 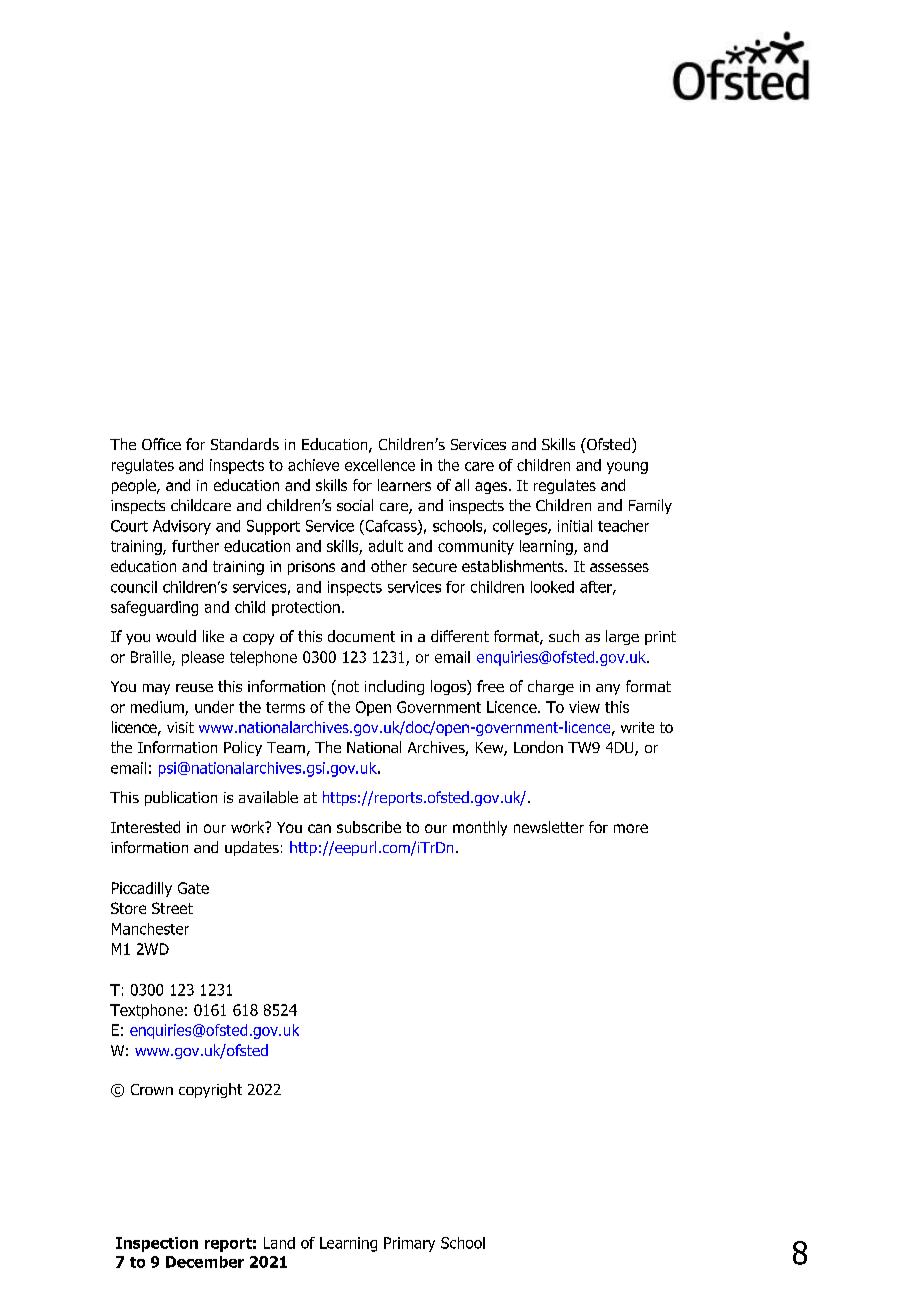 What do you see at coordinates (631, 828) in the screenshot?
I see `more` at bounding box center [631, 828].
